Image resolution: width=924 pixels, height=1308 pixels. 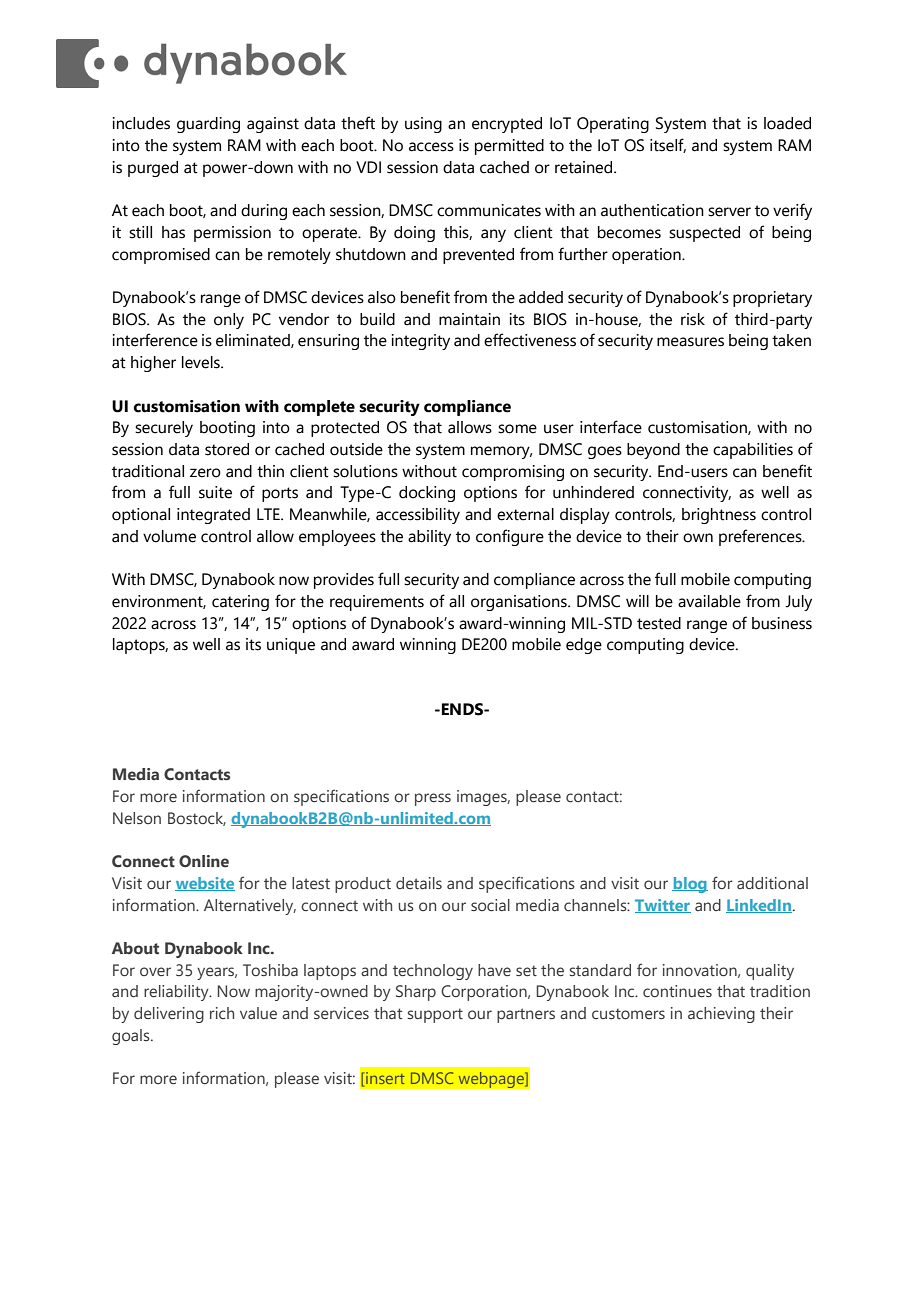 What do you see at coordinates (137, 818) in the screenshot?
I see `Nelson` at bounding box center [137, 818].
